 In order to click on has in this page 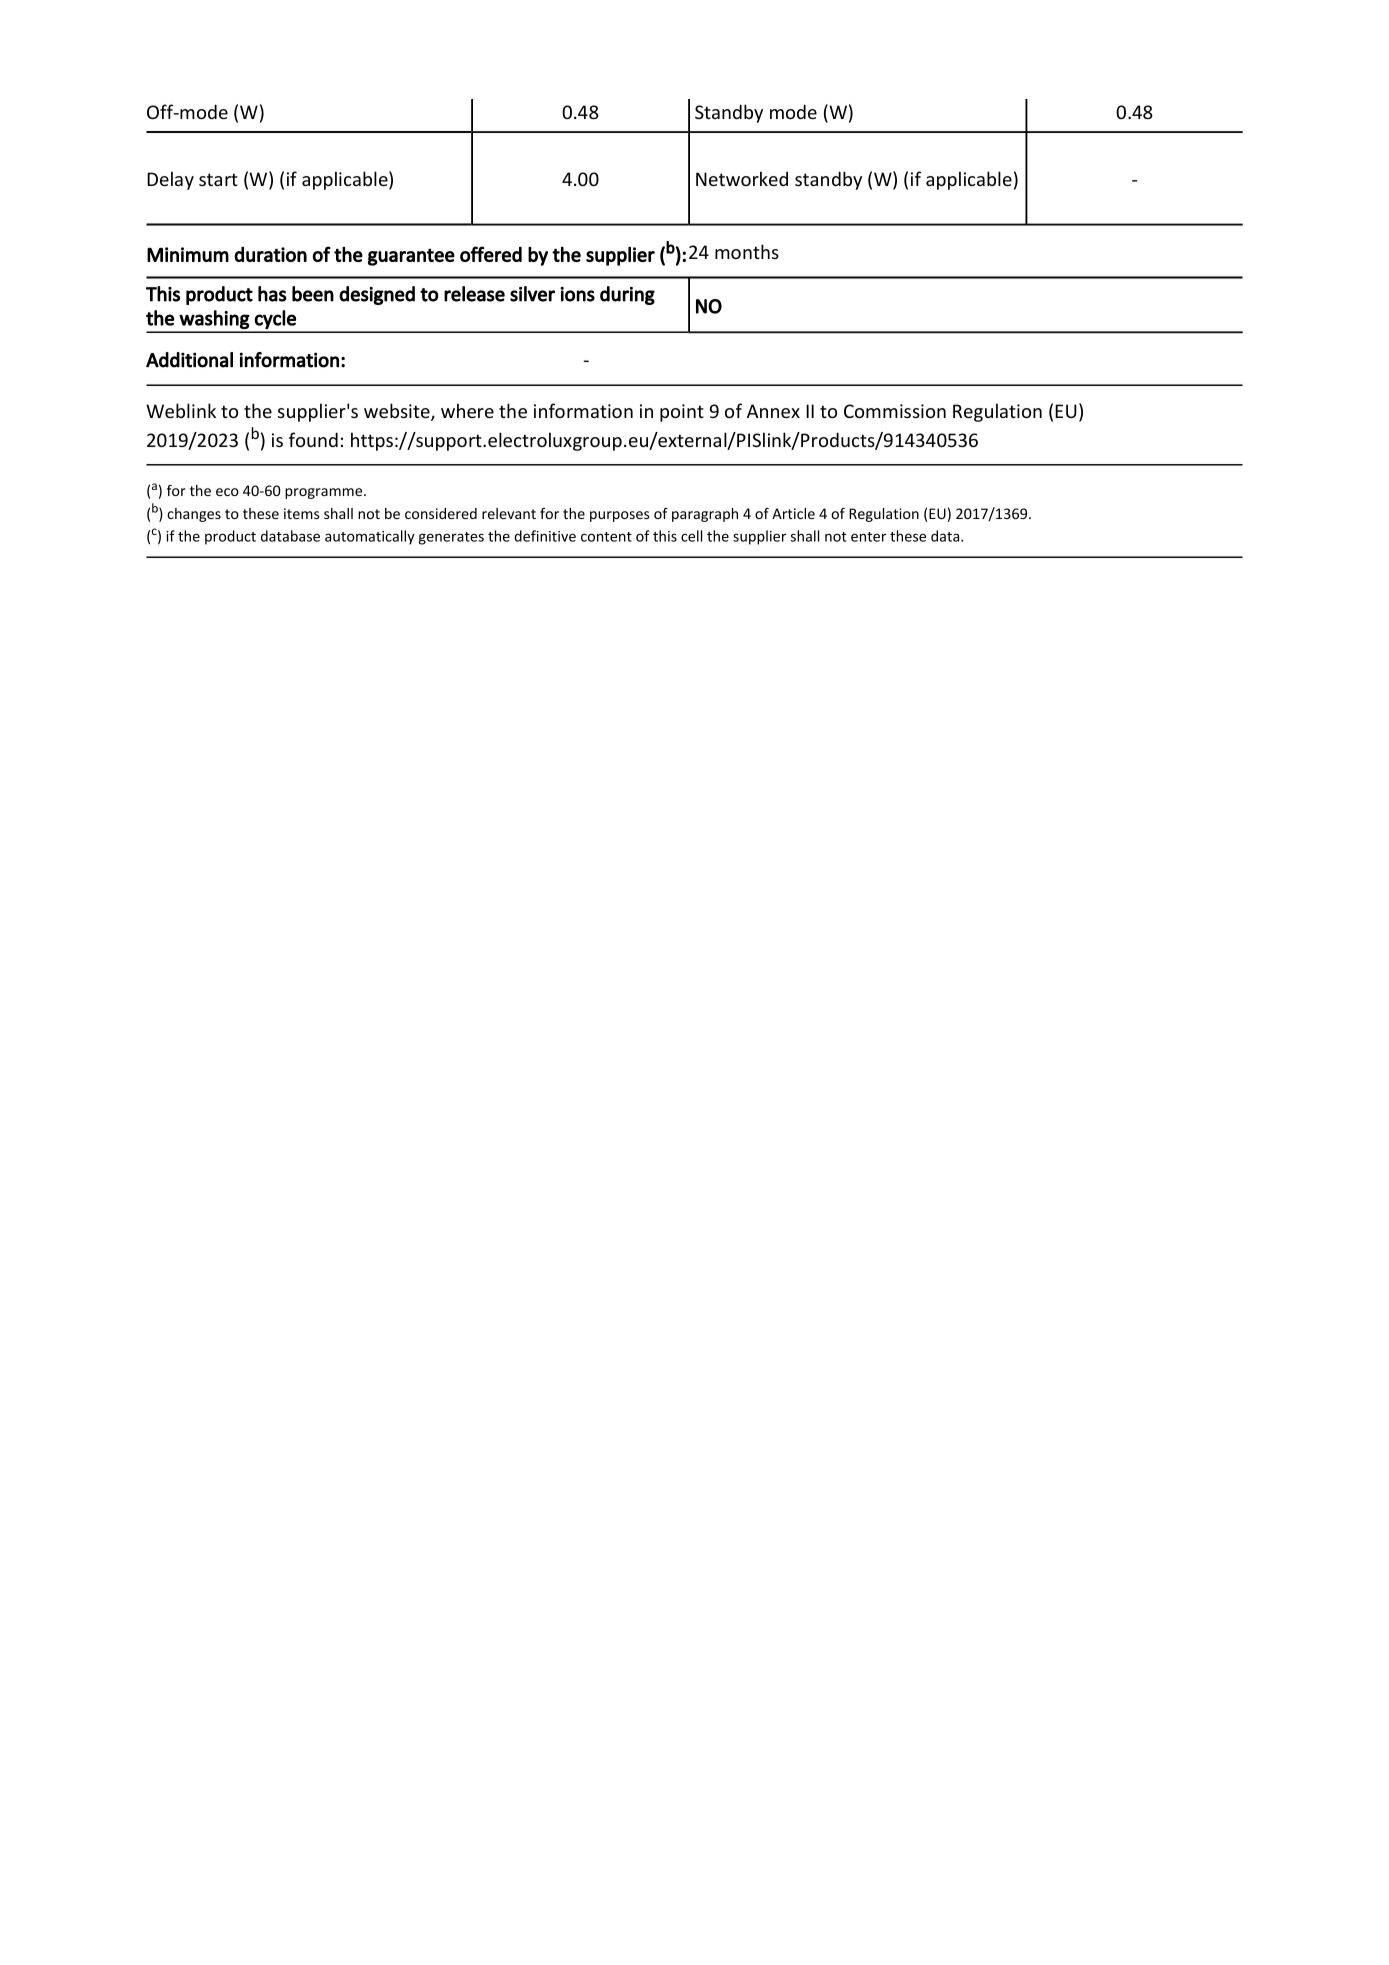, I will do `click(272, 294)`.
